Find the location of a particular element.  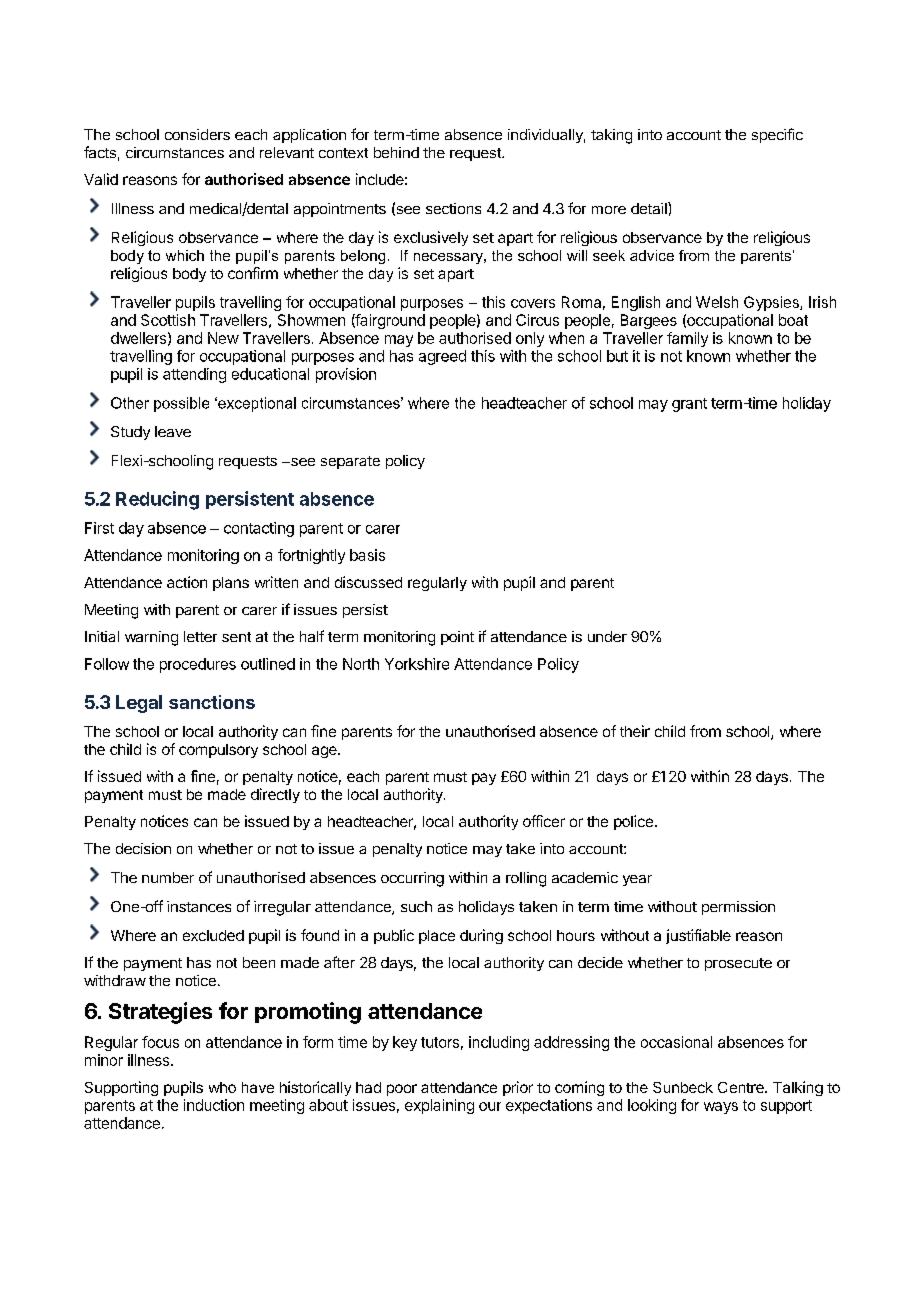

behind is located at coordinates (396, 152).
